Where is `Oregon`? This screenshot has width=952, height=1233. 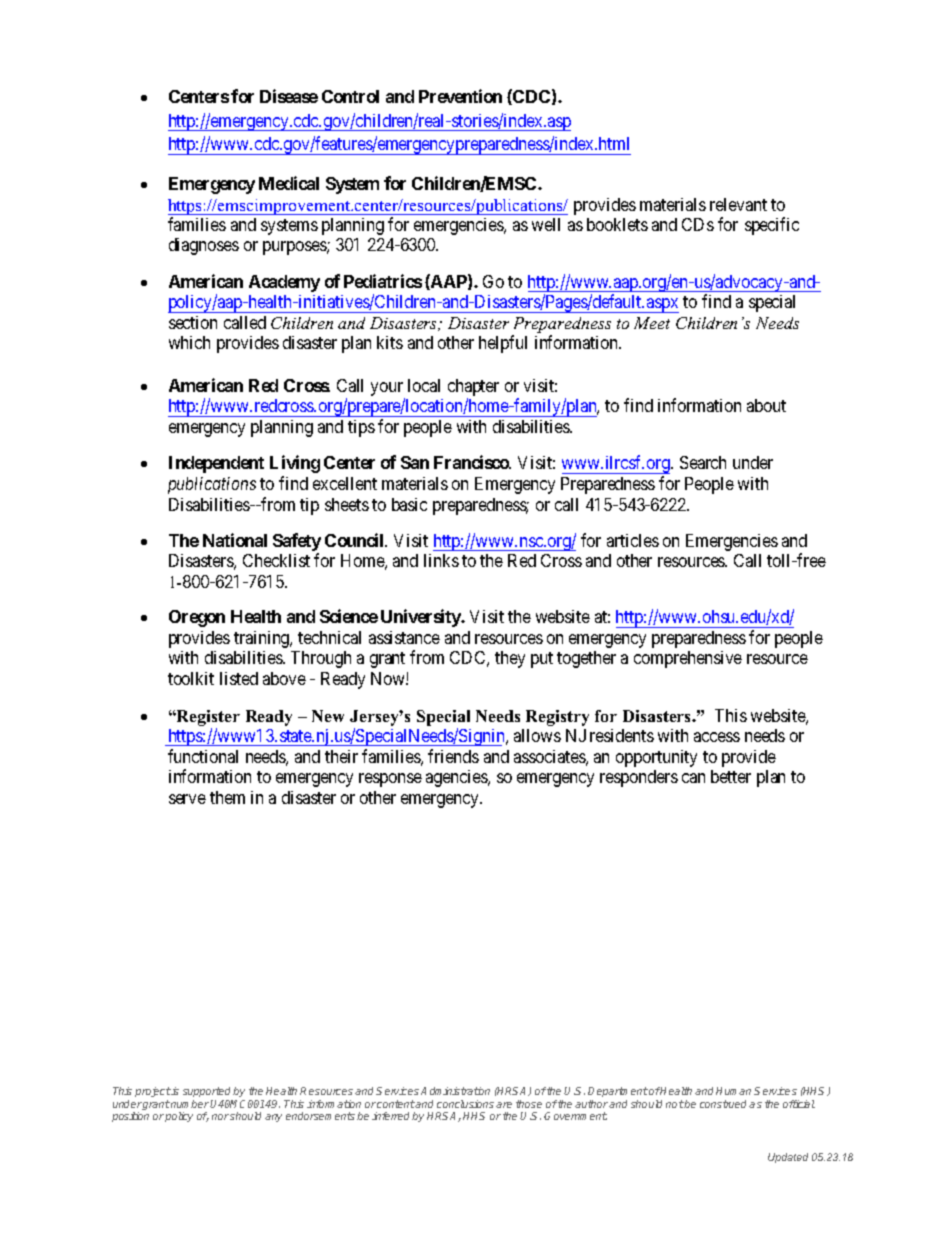
Oregon is located at coordinates (197, 618).
